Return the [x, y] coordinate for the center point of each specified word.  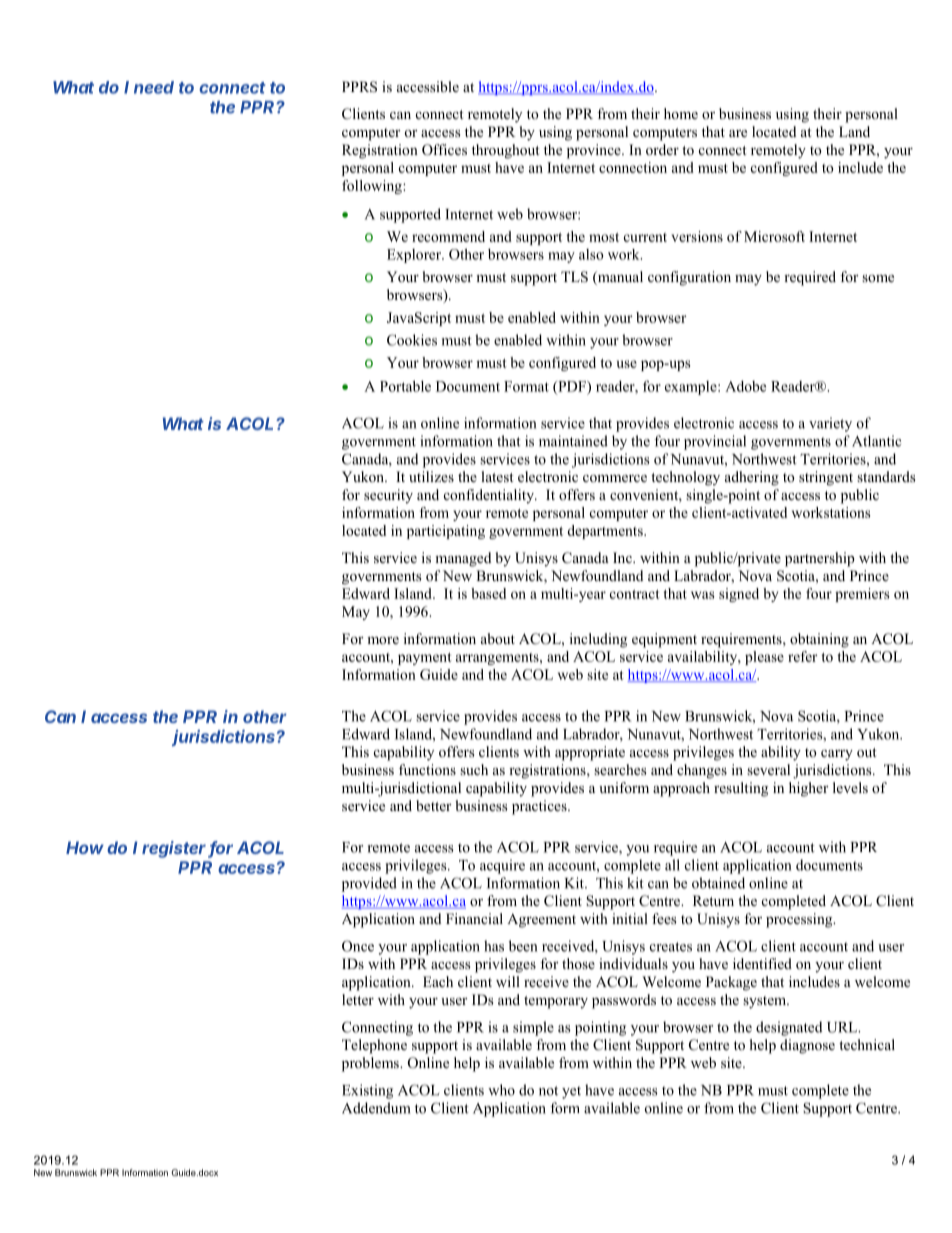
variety [830, 424]
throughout [506, 151]
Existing [367, 1091]
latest [497, 476]
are [738, 133]
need [154, 87]
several [768, 769]
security [388, 496]
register [175, 849]
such [474, 769]
